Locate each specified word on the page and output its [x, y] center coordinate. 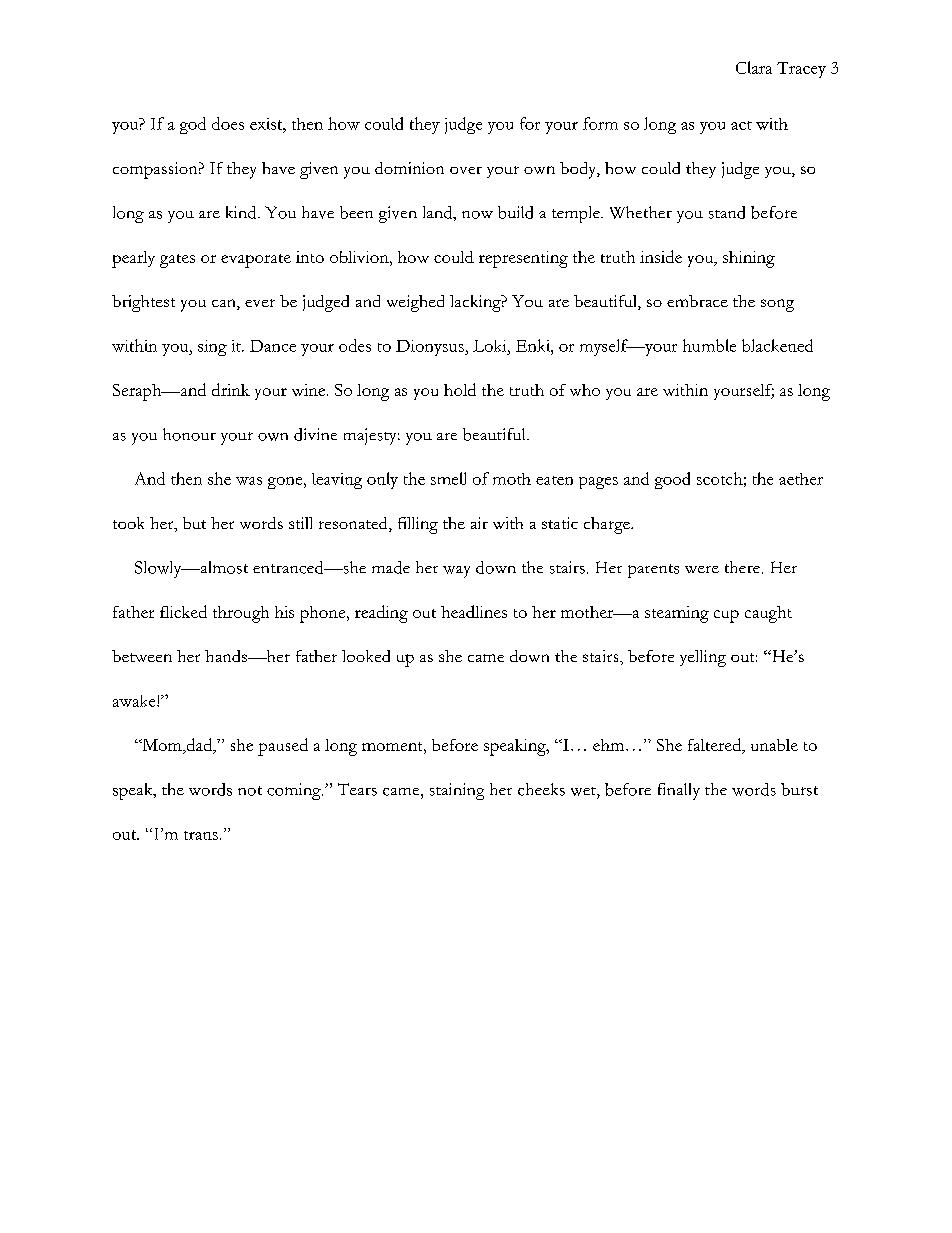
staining [457, 791]
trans [201, 835]
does [228, 123]
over [466, 170]
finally [679, 791]
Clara [754, 67]
